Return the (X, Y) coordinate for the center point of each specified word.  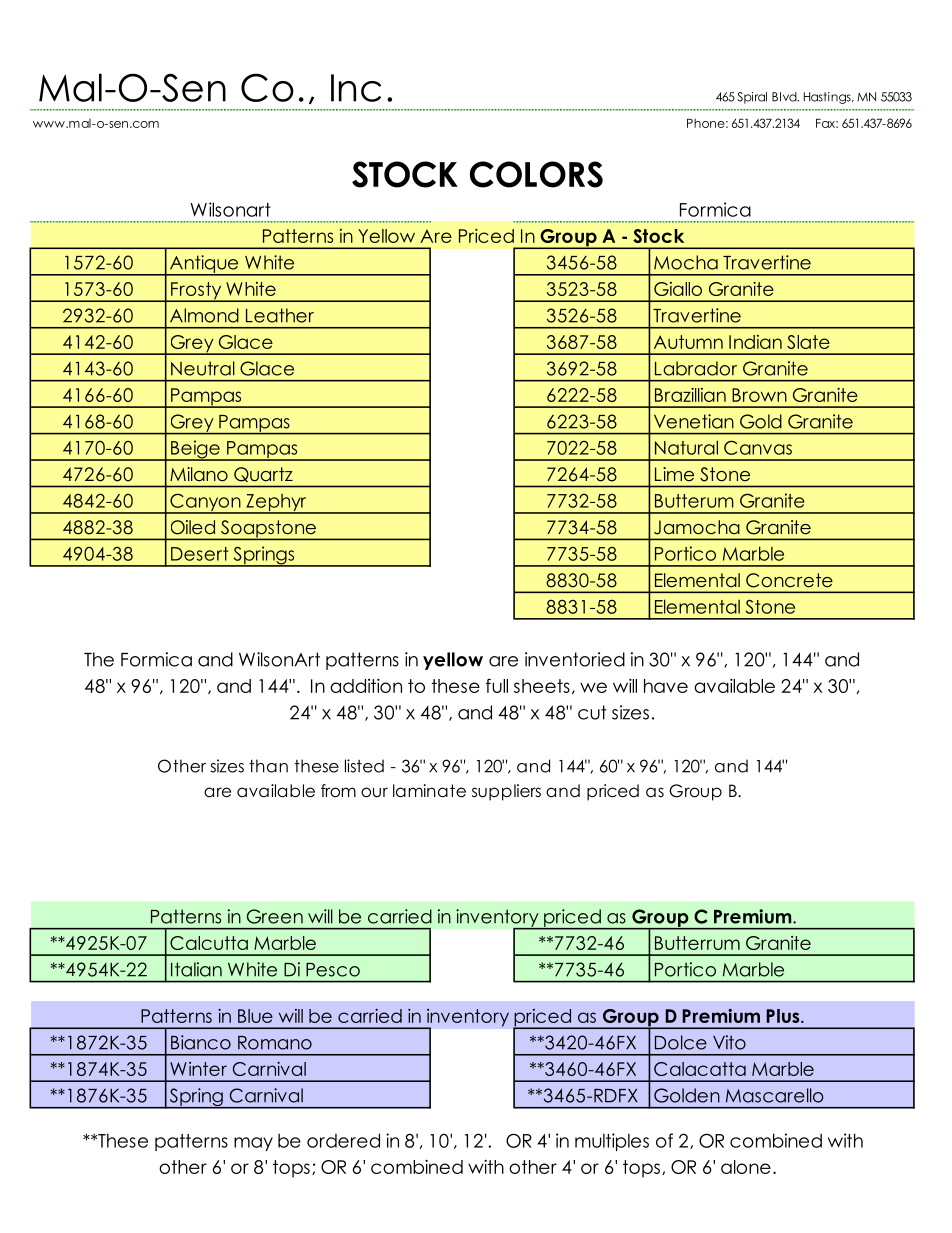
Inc (356, 88)
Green (275, 916)
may (253, 1144)
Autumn (688, 342)
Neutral (203, 368)
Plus (784, 1016)
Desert (200, 554)
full (497, 685)
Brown (759, 395)
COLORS (536, 174)
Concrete (789, 580)
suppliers (506, 792)
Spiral (752, 98)
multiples (612, 1142)
